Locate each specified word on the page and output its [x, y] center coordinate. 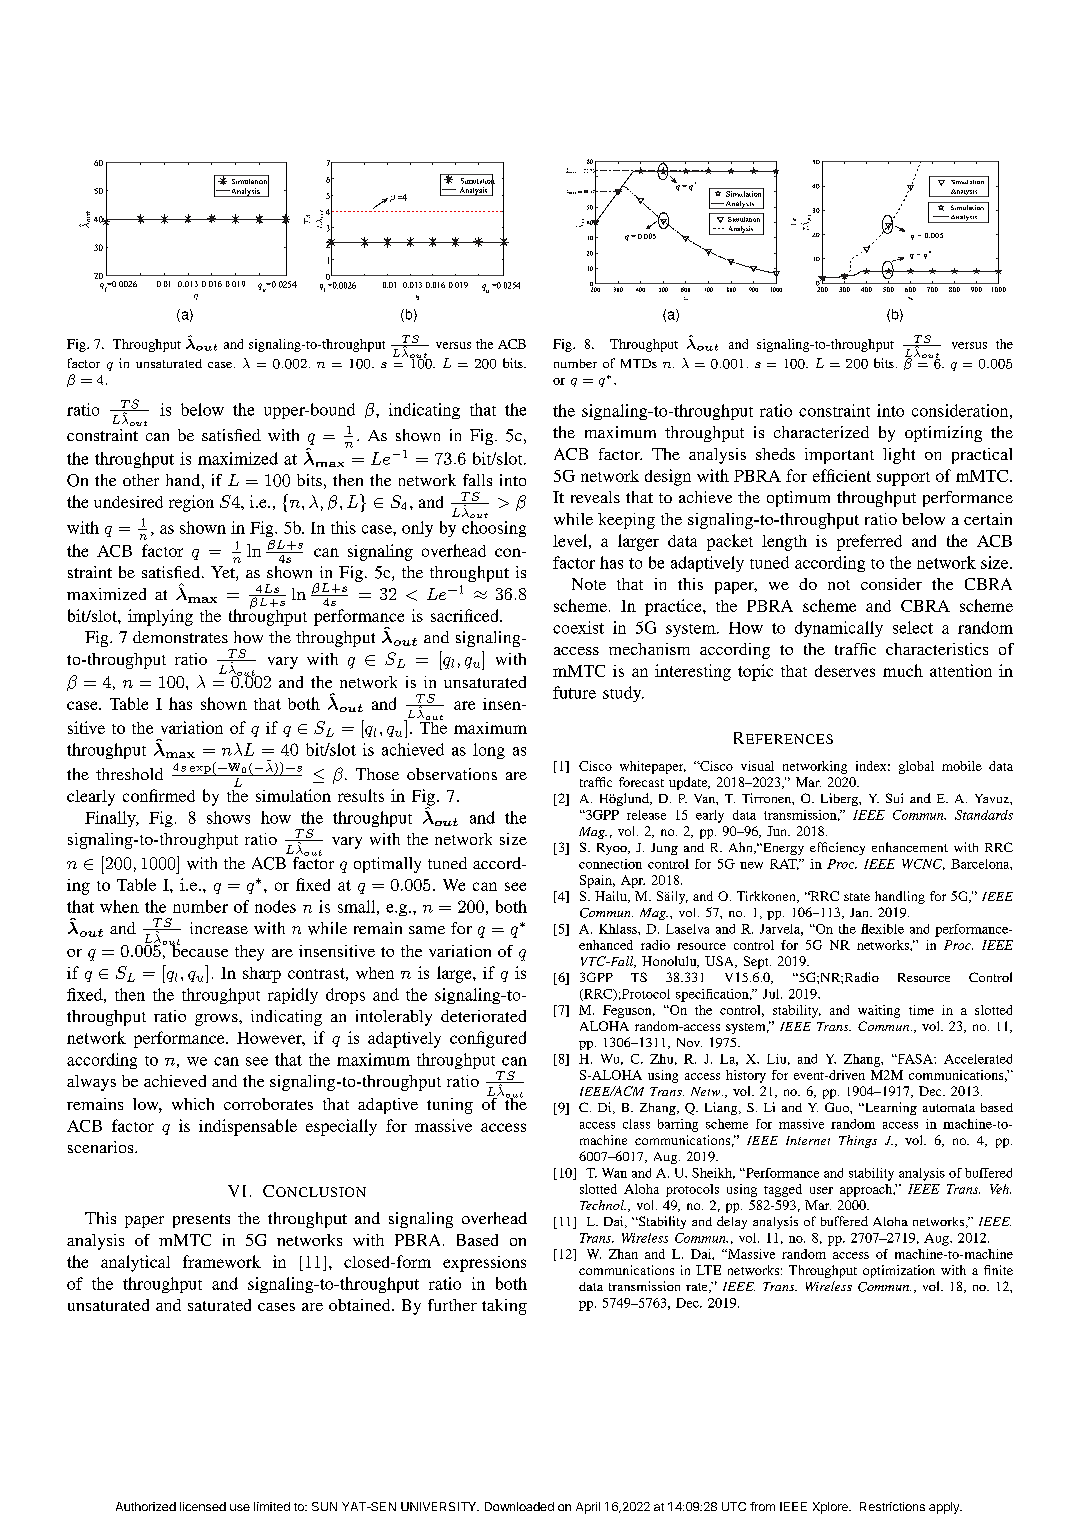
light [899, 456]
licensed [203, 1506]
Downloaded [519, 1506]
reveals [595, 497]
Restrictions [892, 1506]
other [141, 480]
